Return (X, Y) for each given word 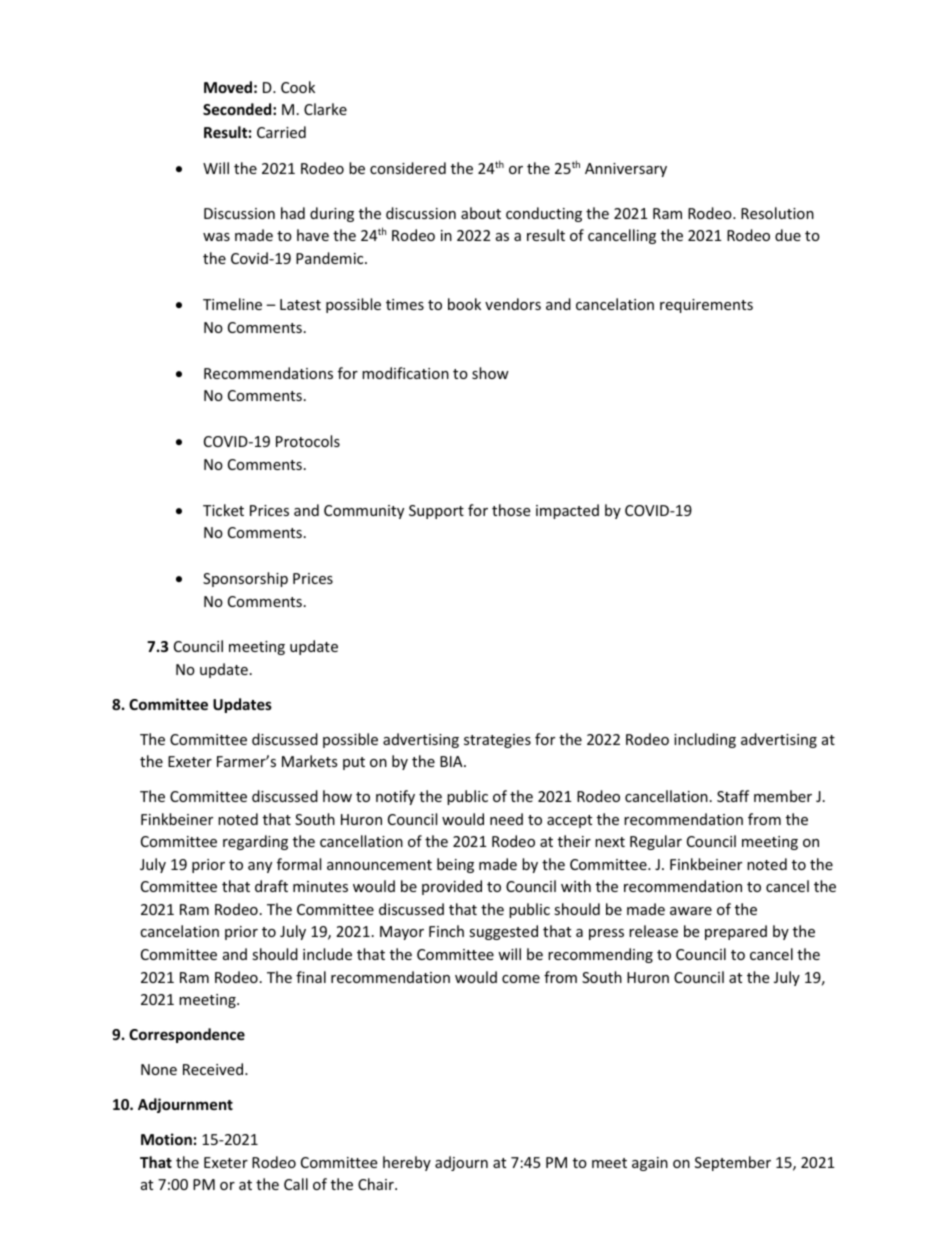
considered (408, 168)
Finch (446, 931)
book (464, 304)
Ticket (223, 510)
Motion (166, 1139)
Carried (281, 132)
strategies (497, 741)
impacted (567, 511)
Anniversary (626, 170)
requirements (706, 306)
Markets (310, 761)
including (705, 740)
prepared (736, 932)
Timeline (232, 304)
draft (271, 886)
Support (436, 512)
